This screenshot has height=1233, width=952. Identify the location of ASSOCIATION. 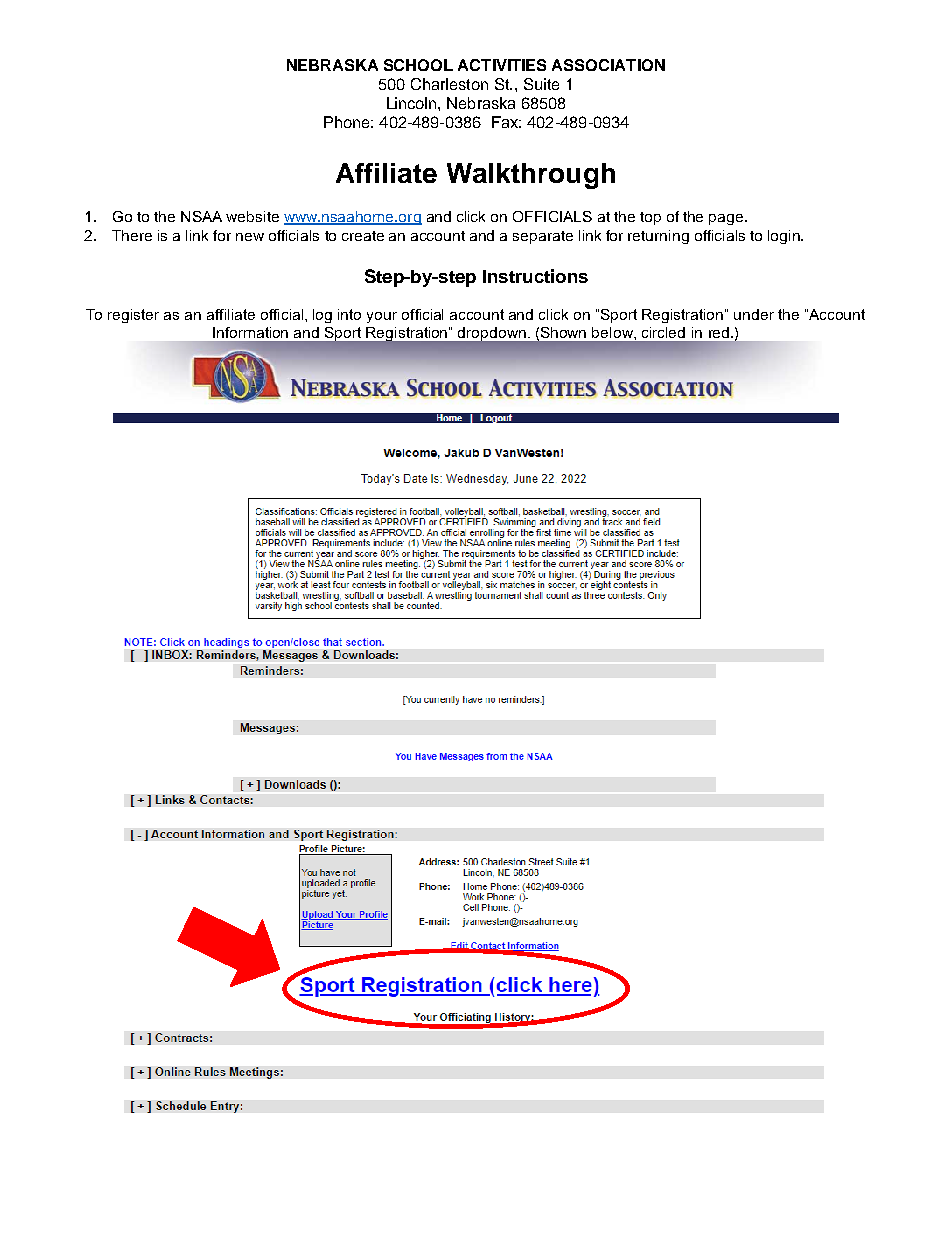
(608, 65).
